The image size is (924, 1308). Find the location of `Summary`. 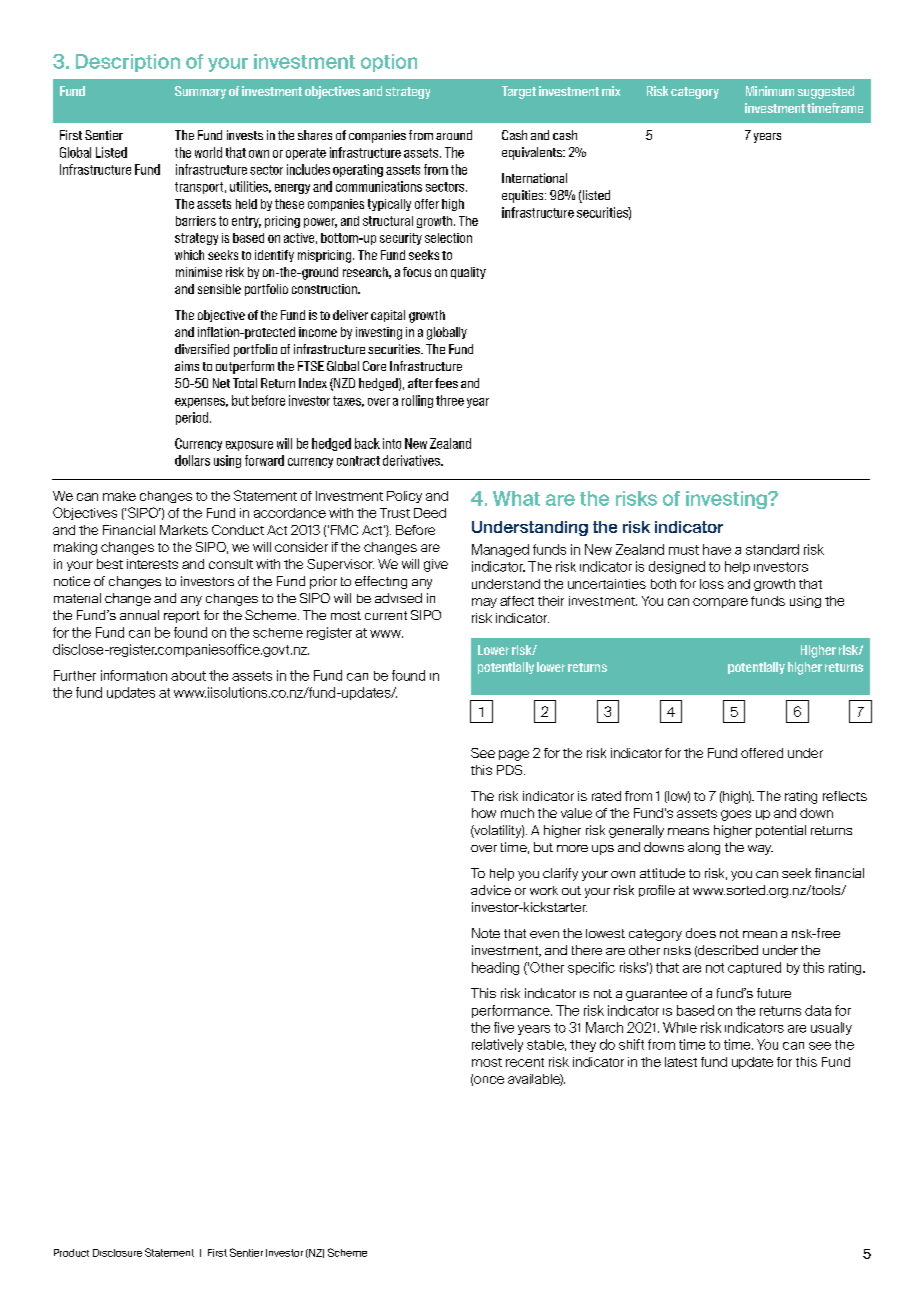

Summary is located at coordinates (200, 92).
